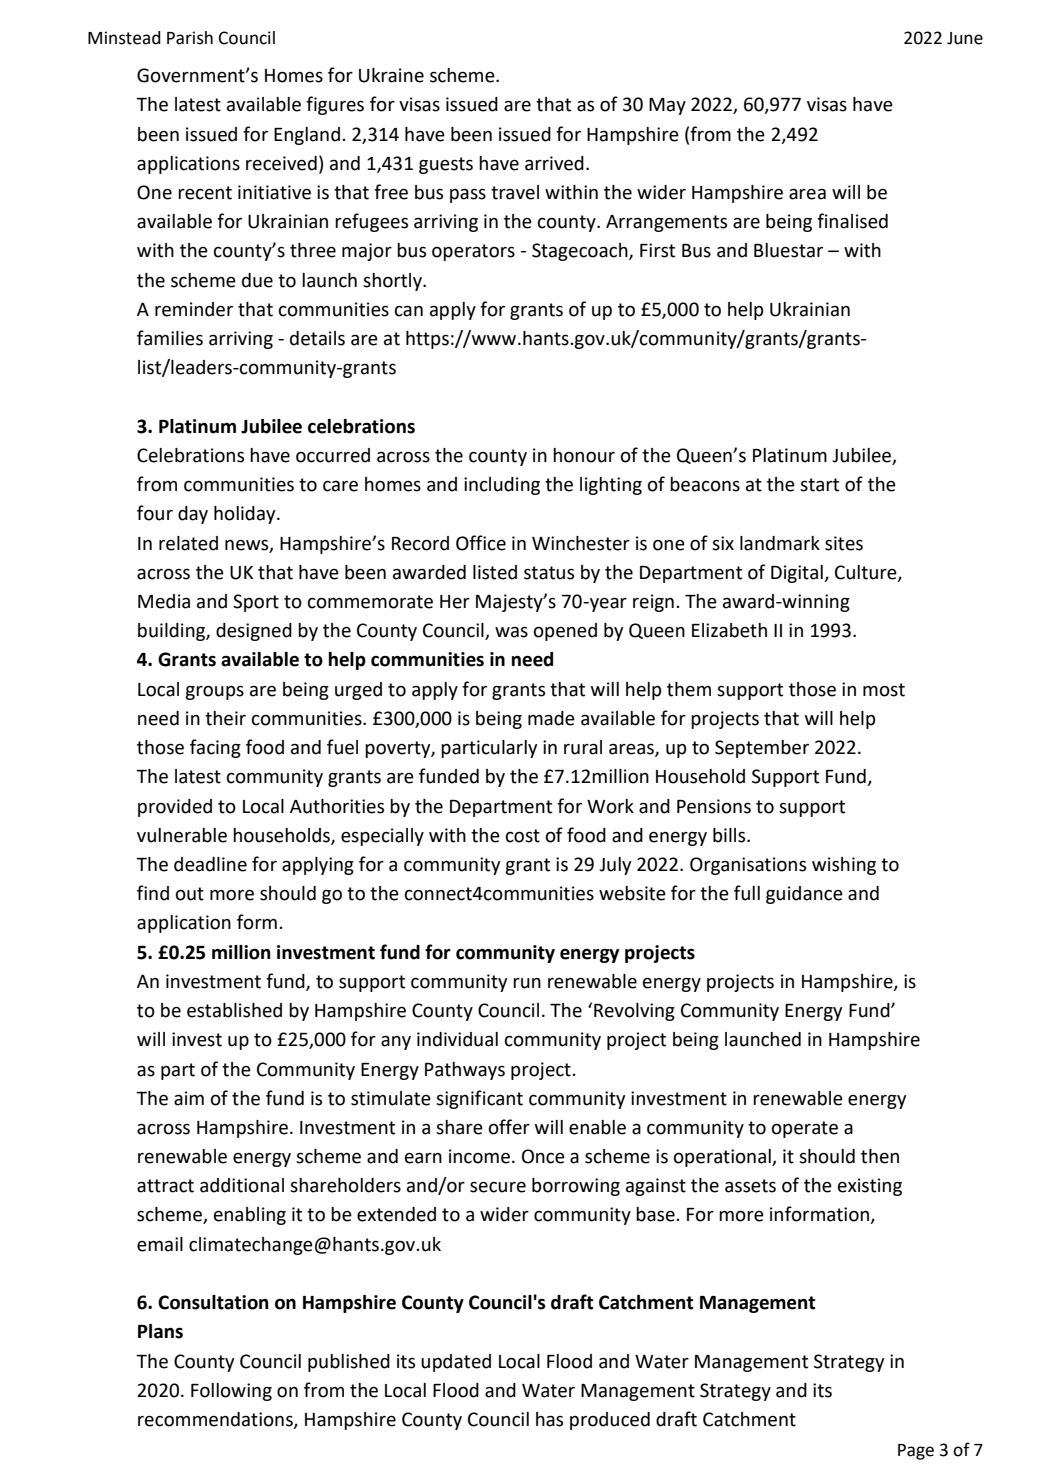  I want to click on Following, so click(231, 1392).
